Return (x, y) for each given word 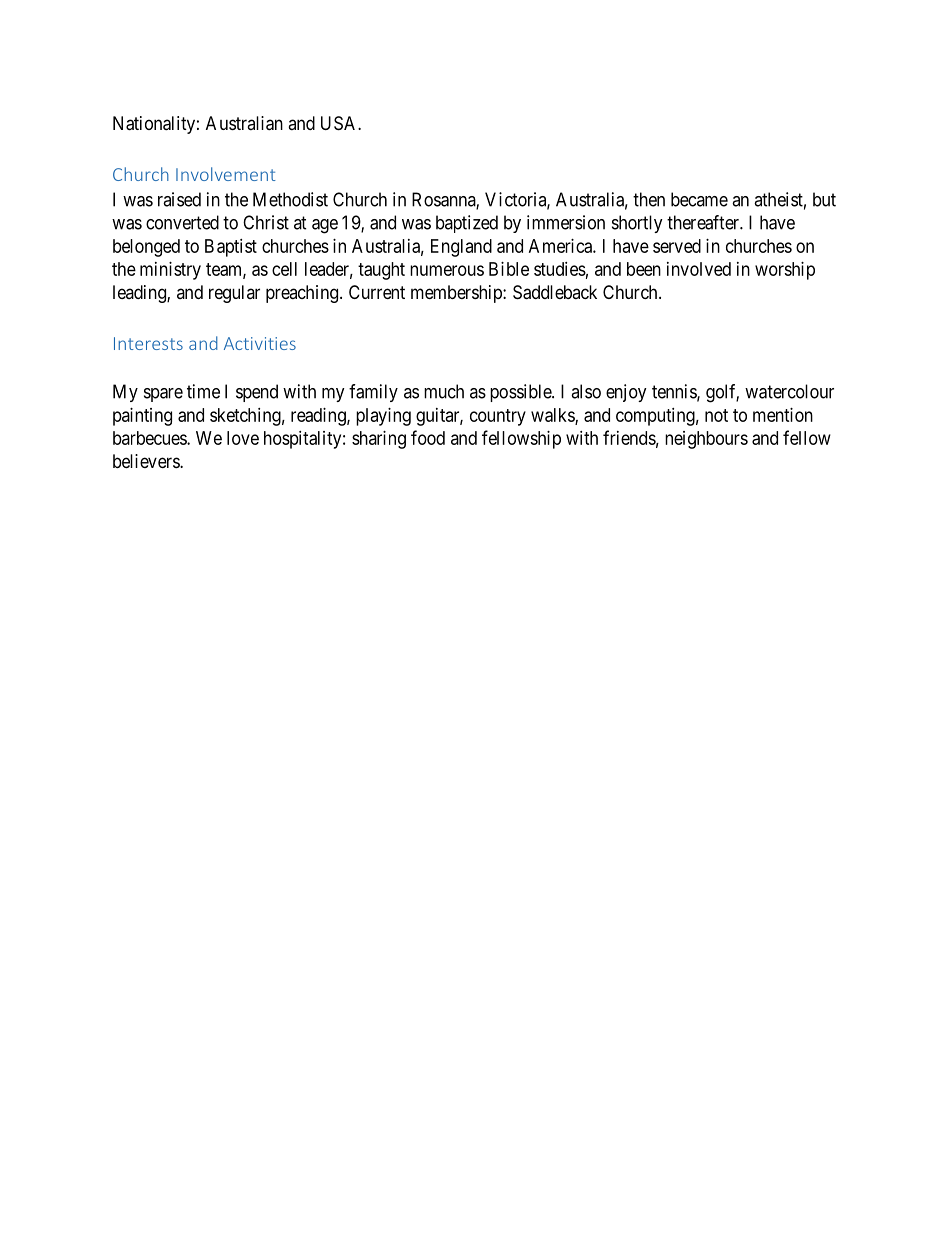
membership (457, 294)
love (243, 438)
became (699, 199)
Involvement (226, 174)
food (428, 437)
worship (785, 271)
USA (340, 123)
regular (234, 294)
